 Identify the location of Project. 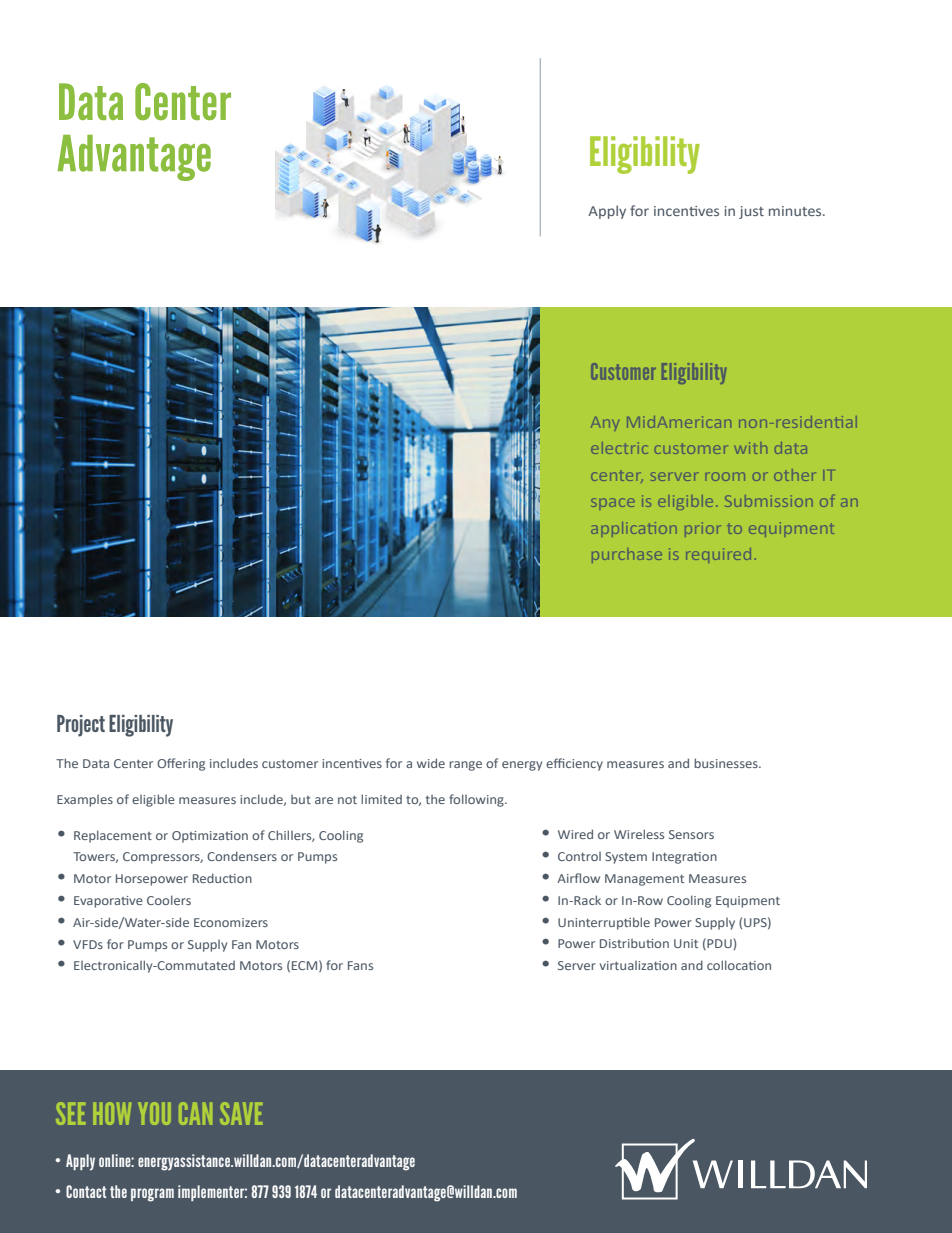
(81, 726).
